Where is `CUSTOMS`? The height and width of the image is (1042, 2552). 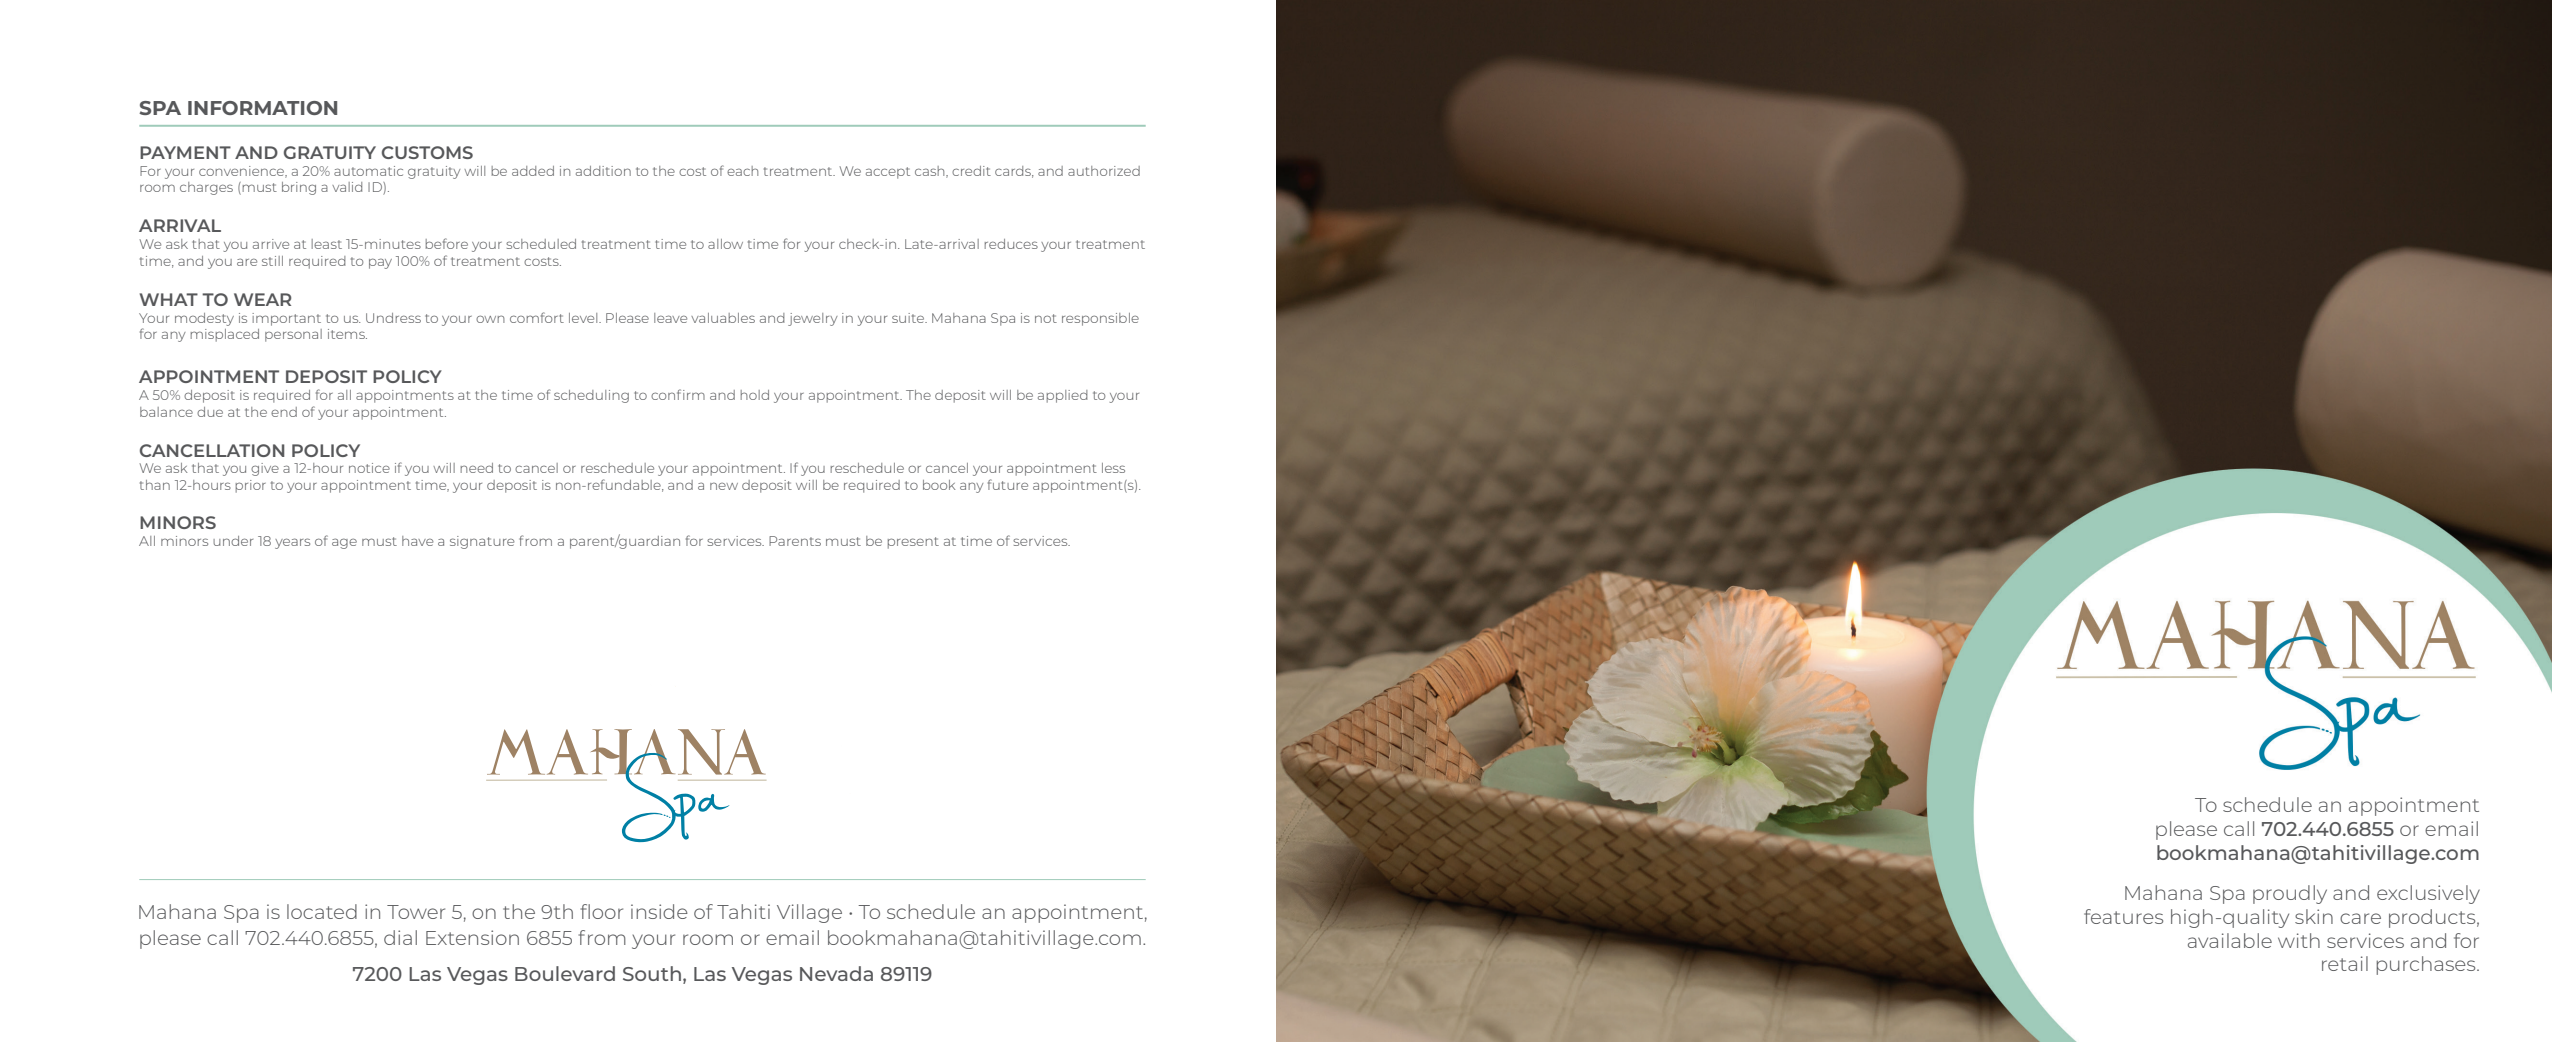
CUSTOMS is located at coordinates (427, 152).
